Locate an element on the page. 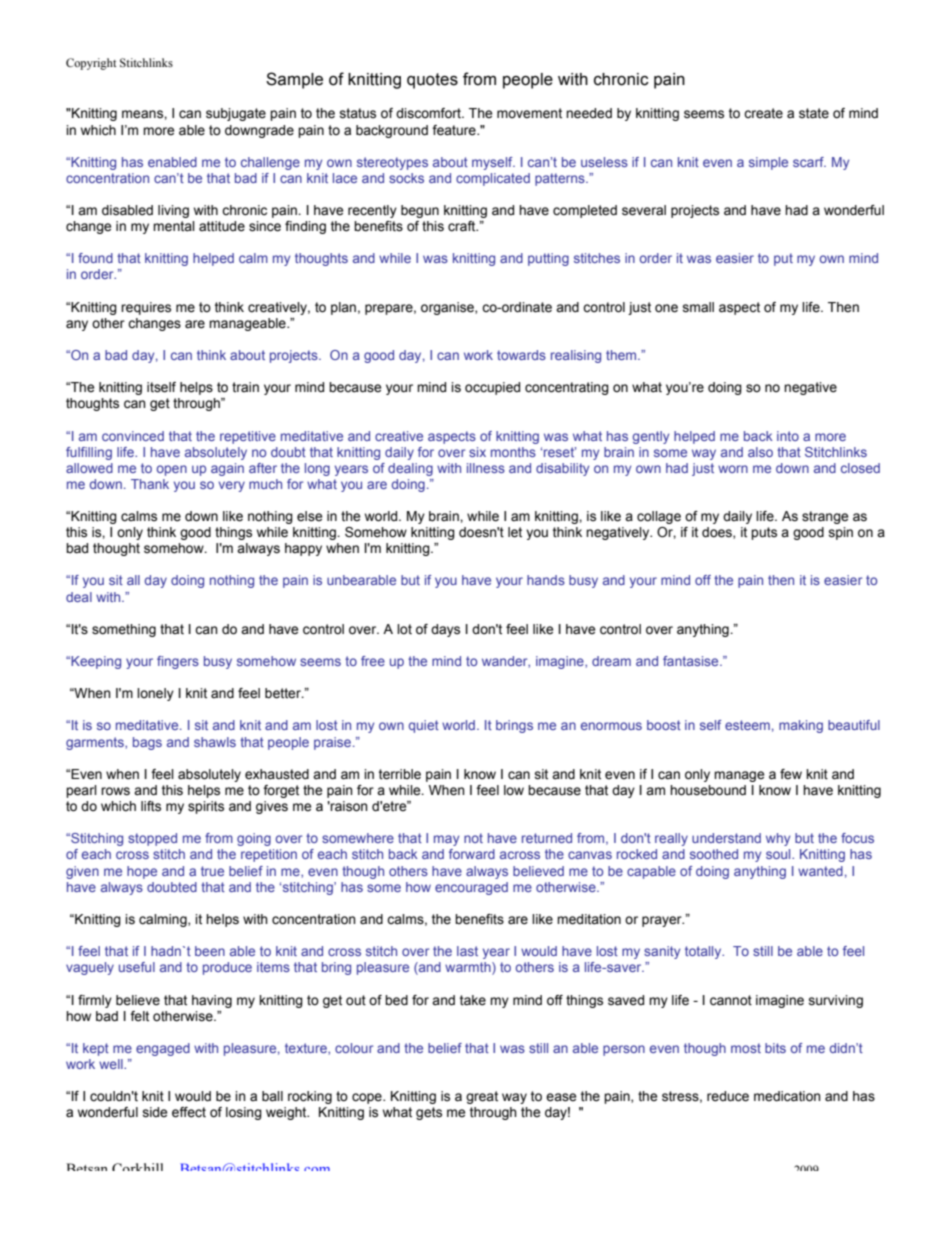 Image resolution: width=952 pixels, height=1233 pixels. create is located at coordinates (763, 113).
